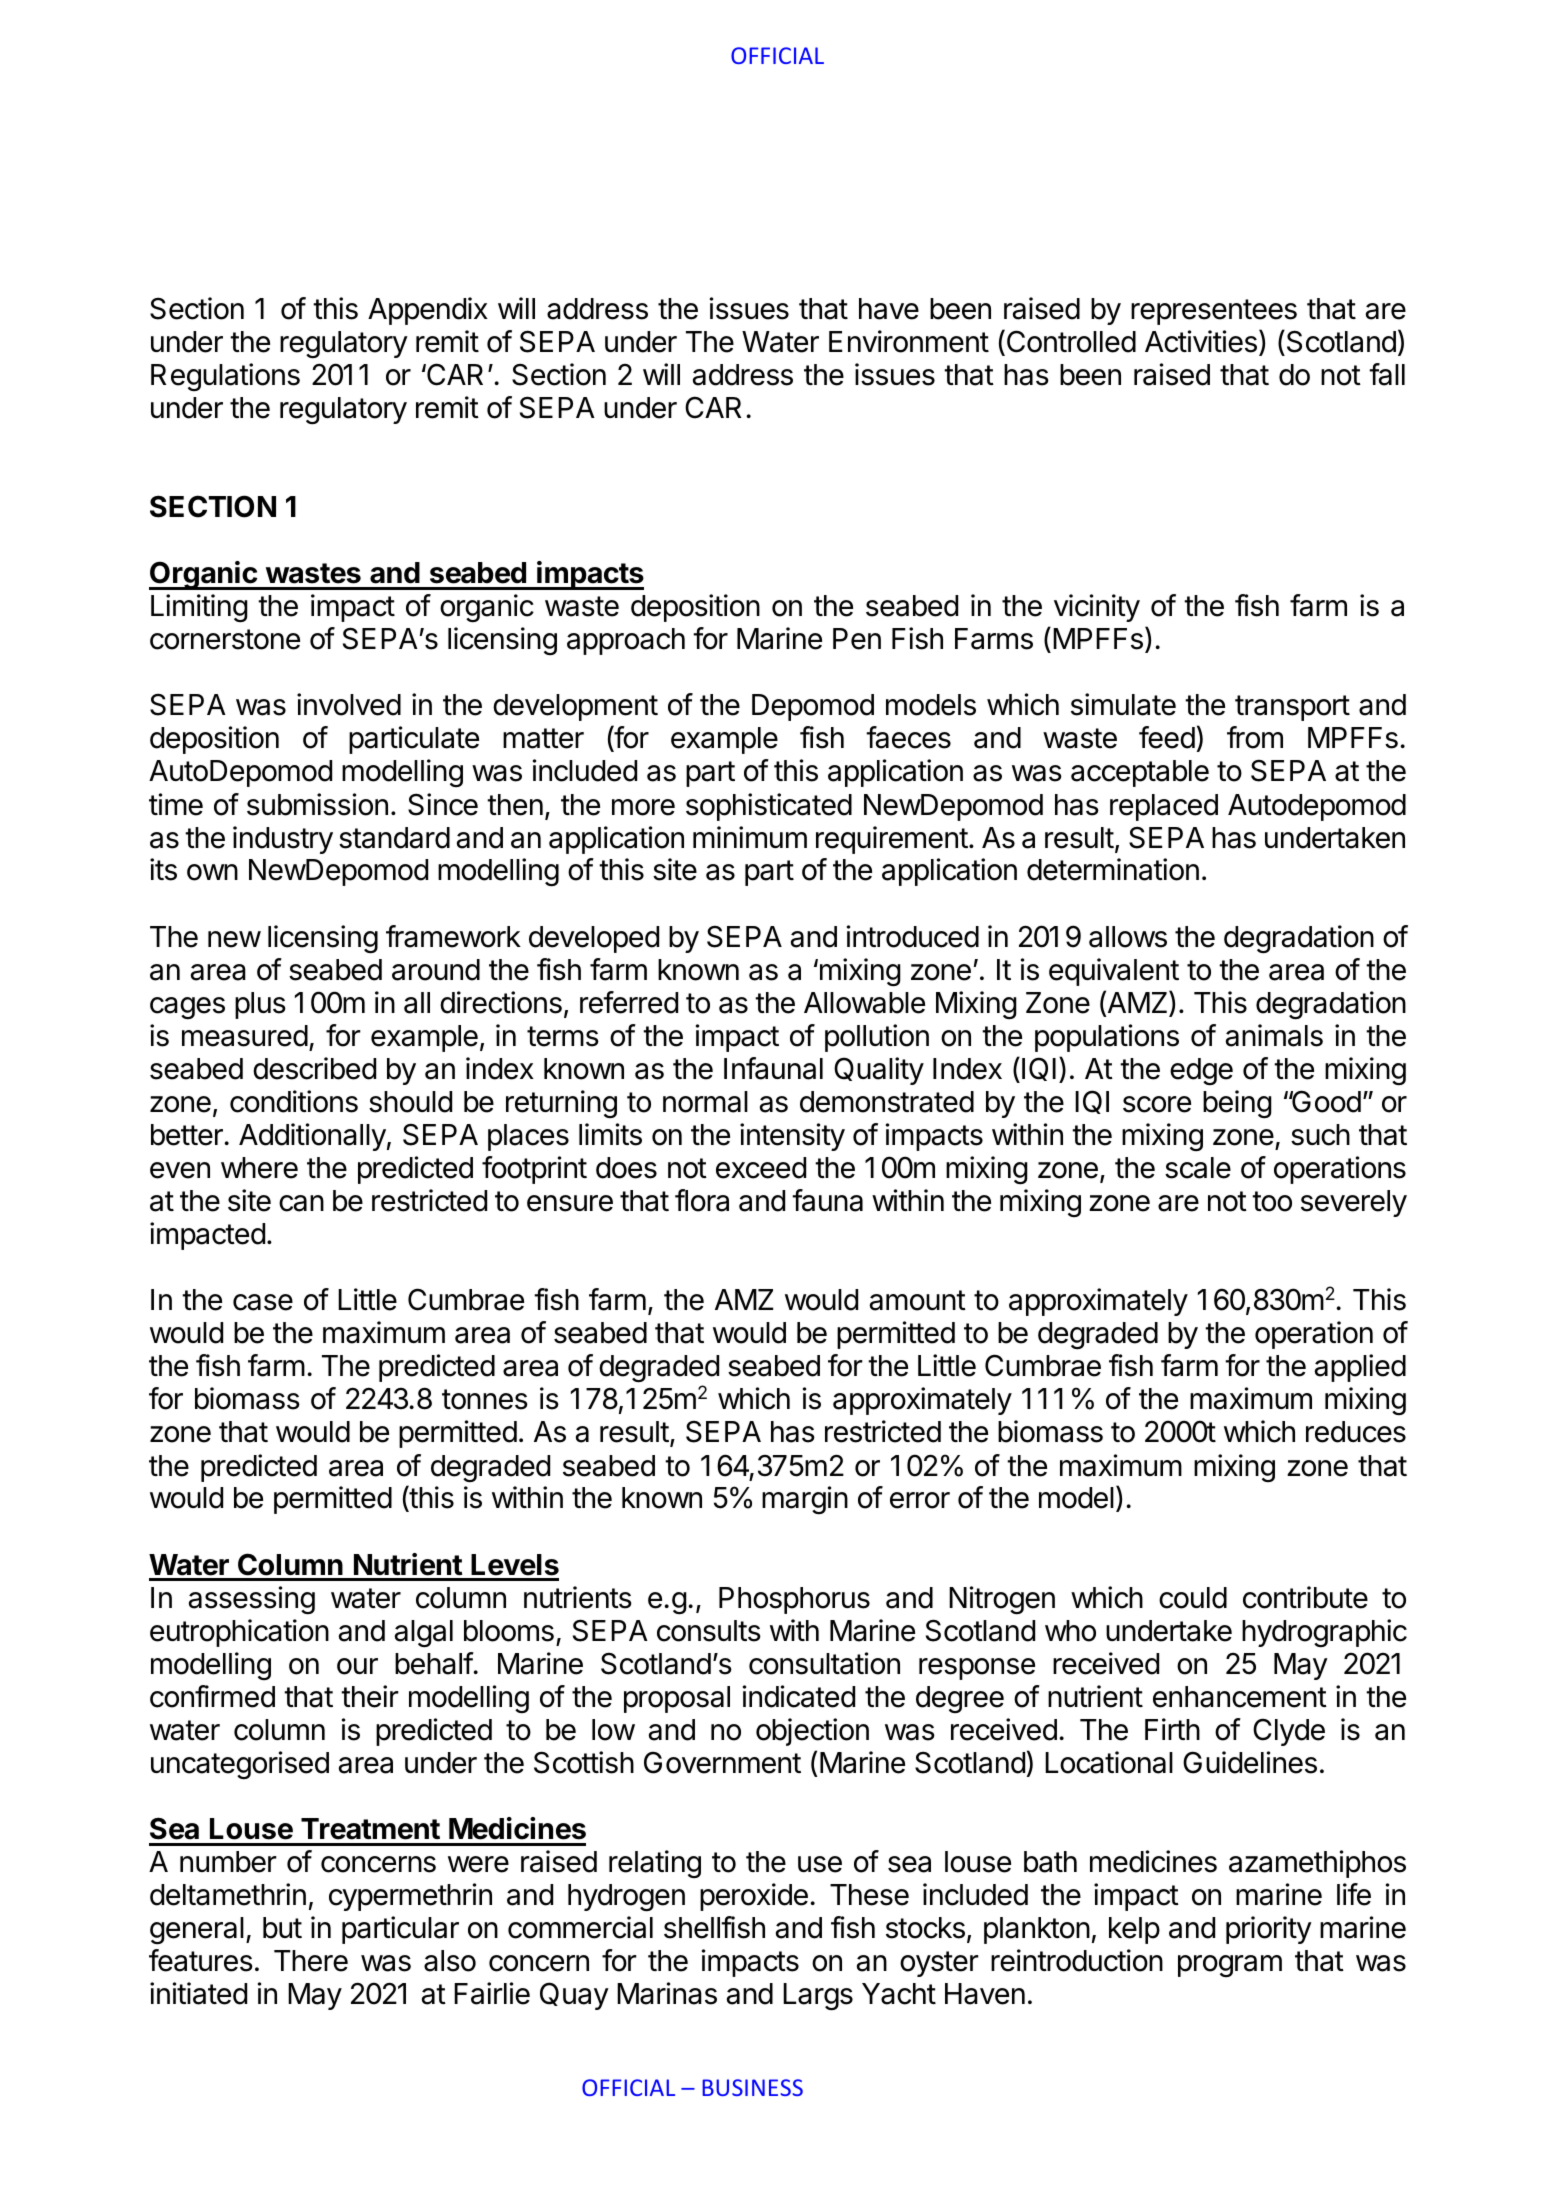 Image resolution: width=1555 pixels, height=2200 pixels. I want to click on Environment, so click(909, 341).
